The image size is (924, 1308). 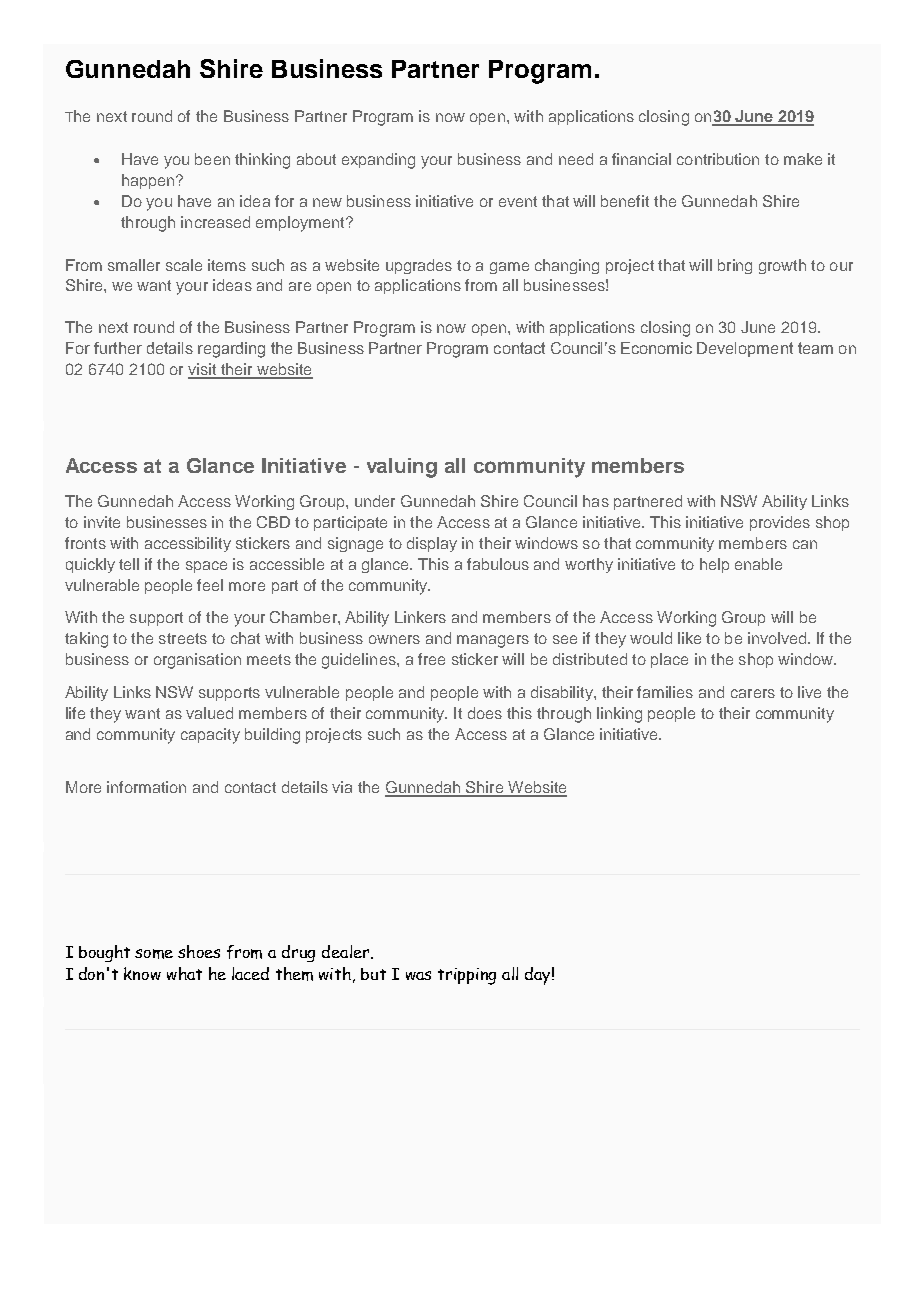 What do you see at coordinates (432, 544) in the image?
I see `display` at bounding box center [432, 544].
